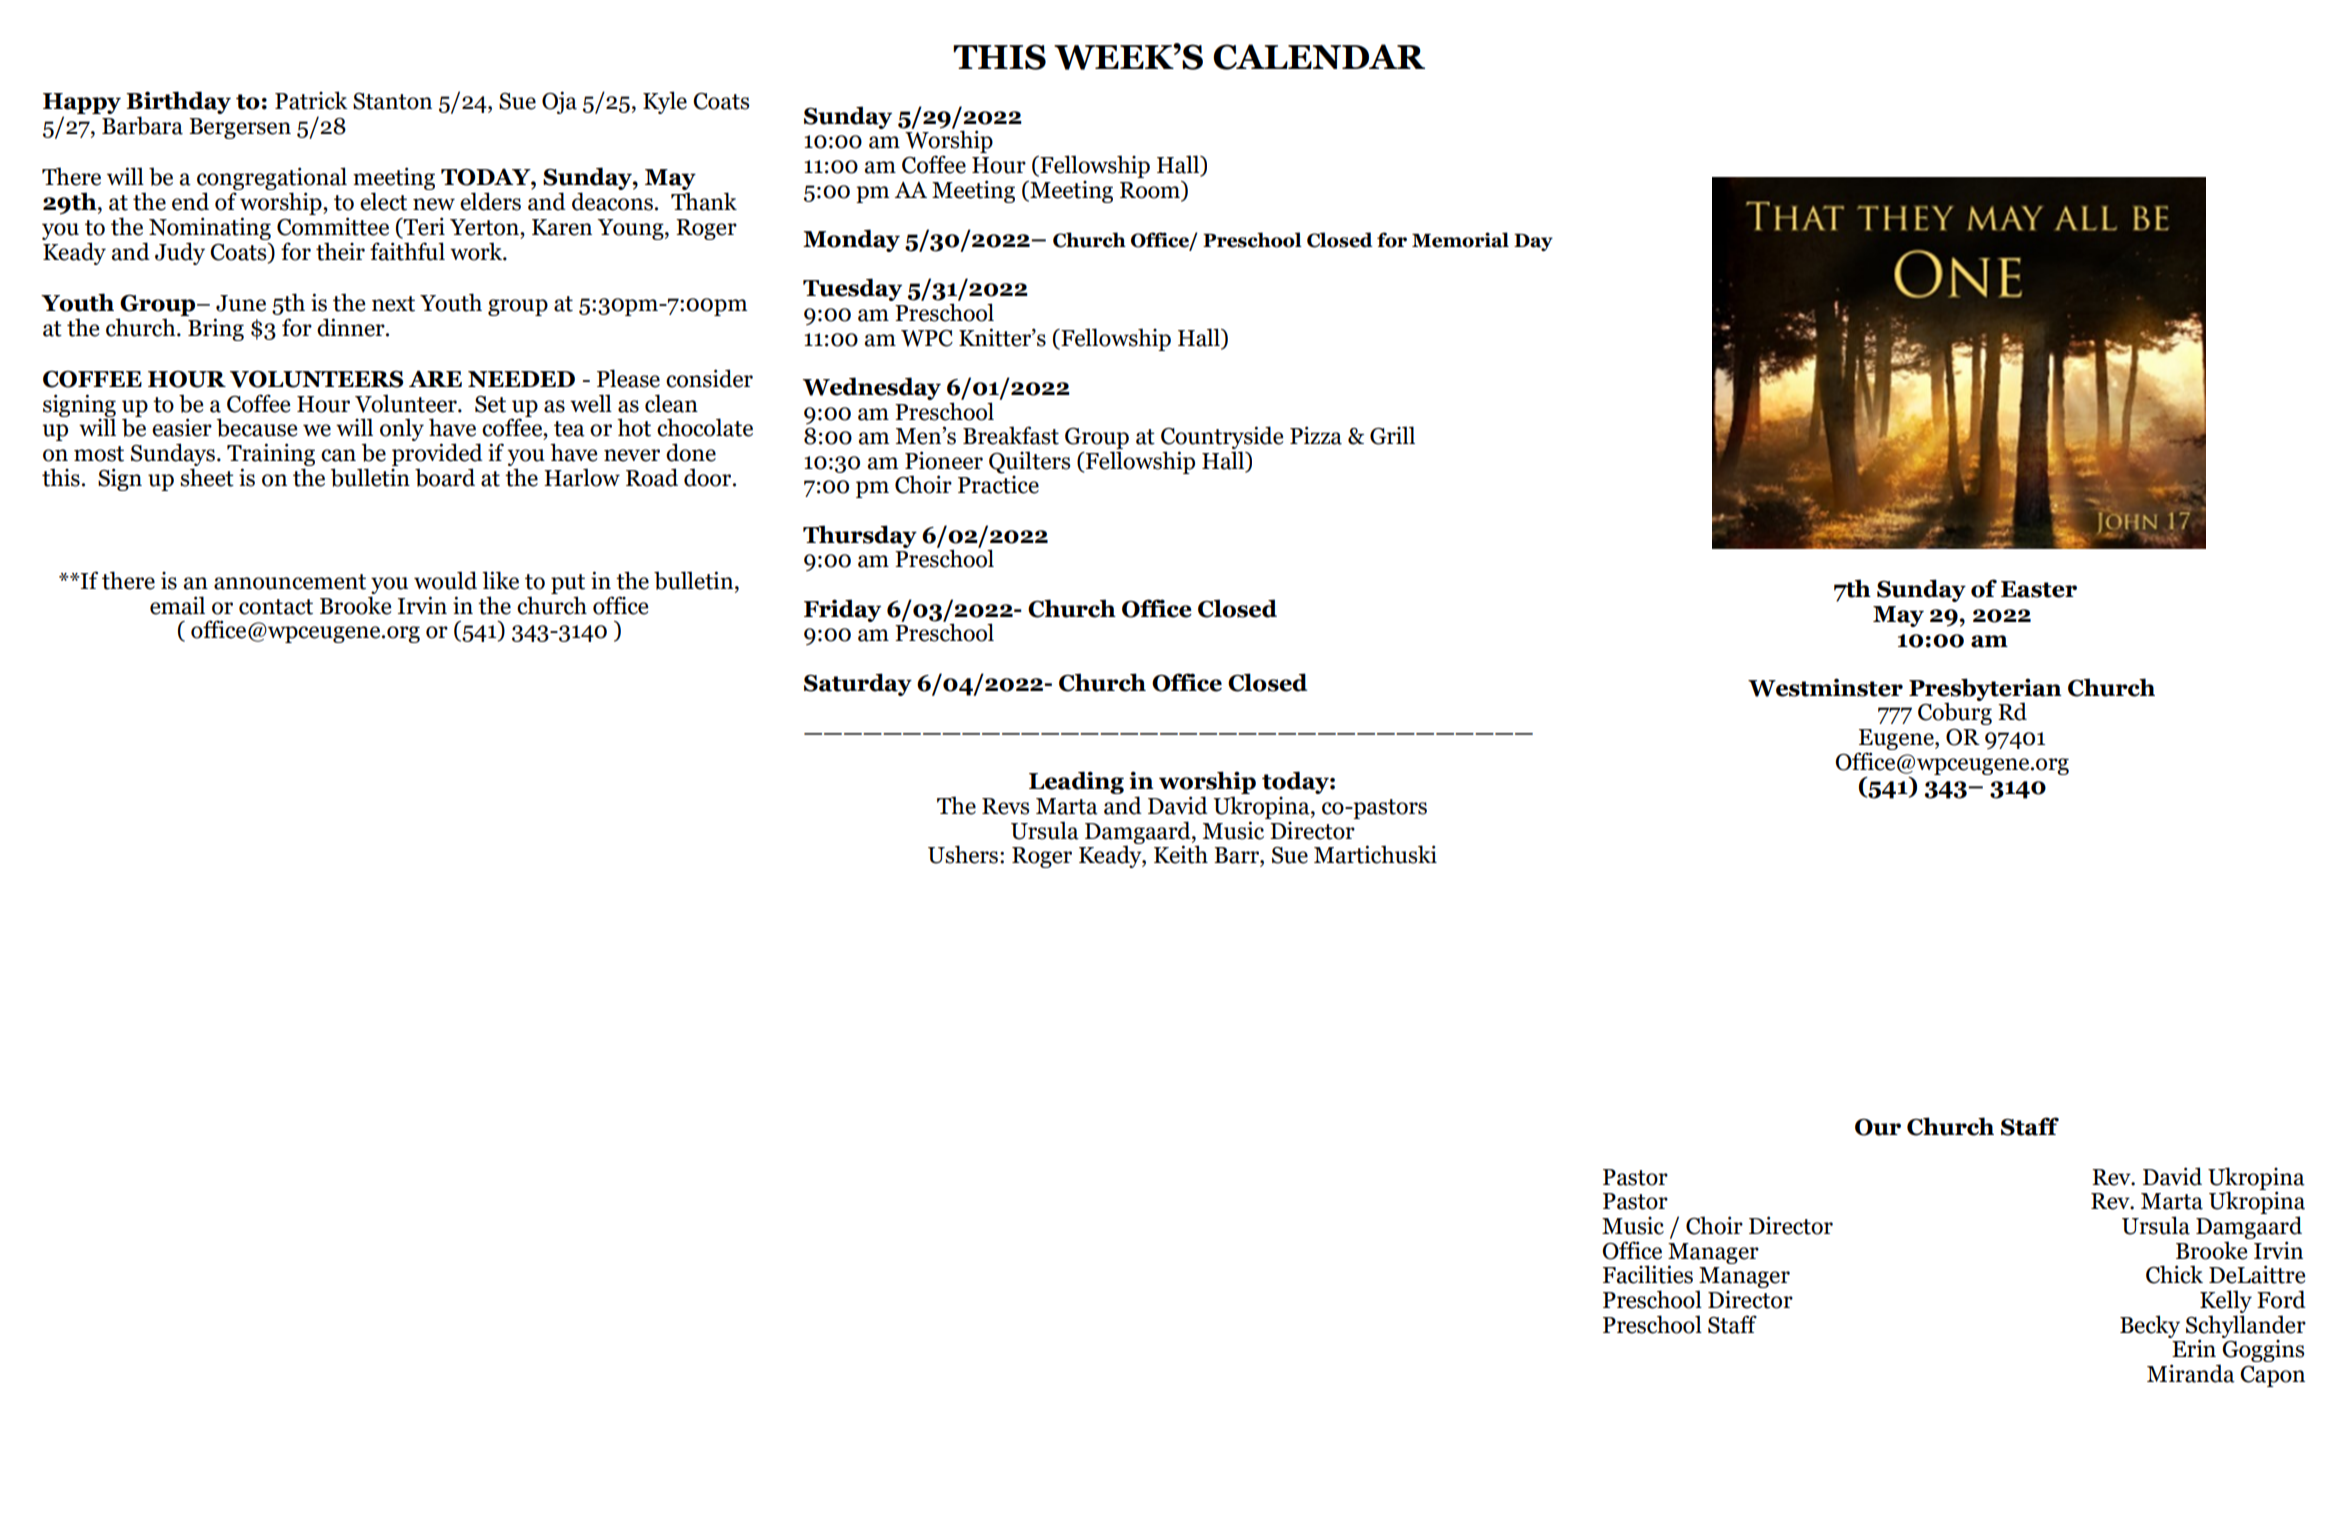 The height and width of the image is (1521, 2350). What do you see at coordinates (311, 100) in the image?
I see `Patrick` at bounding box center [311, 100].
